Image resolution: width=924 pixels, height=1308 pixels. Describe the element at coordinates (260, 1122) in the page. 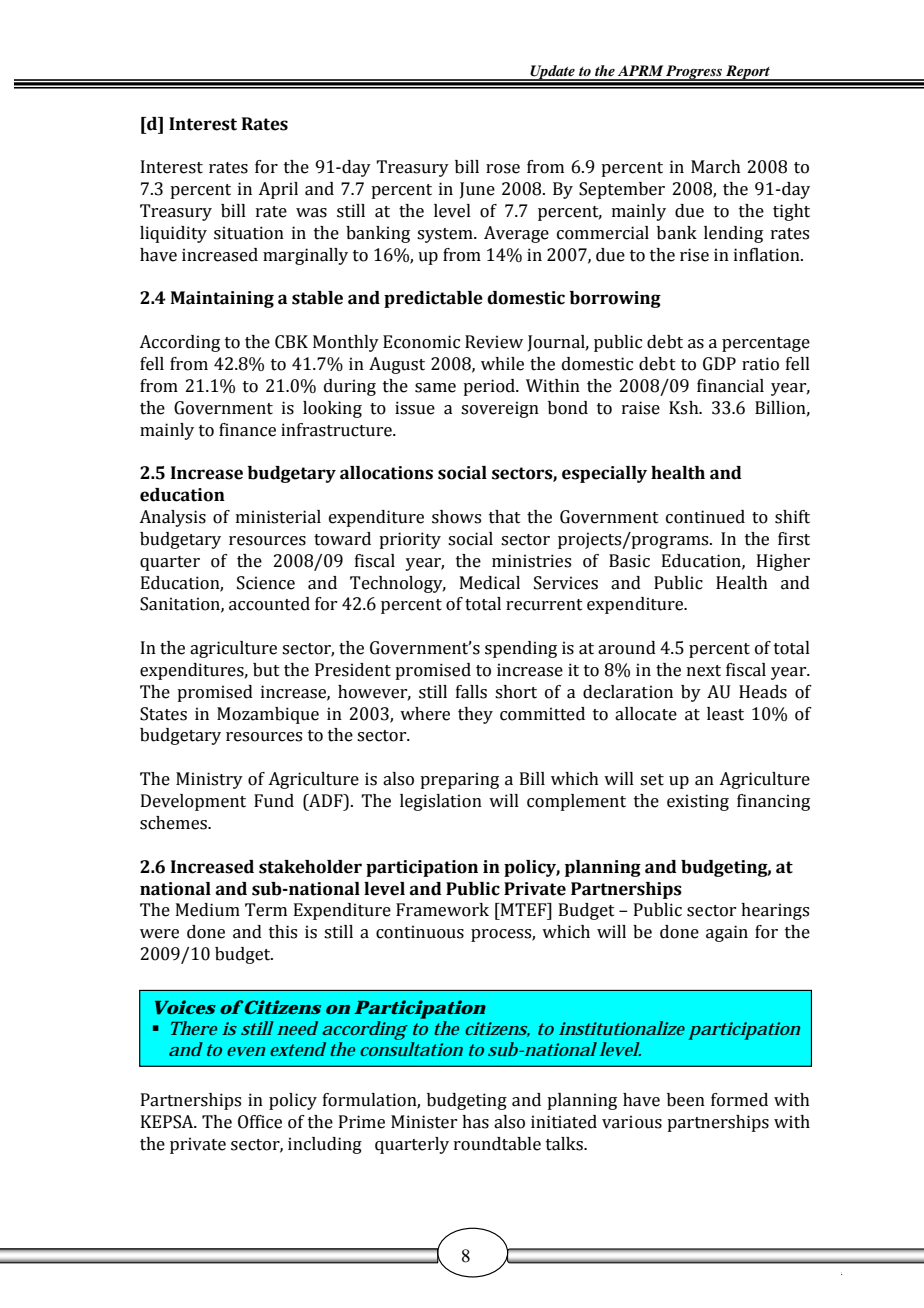

I see `Office` at that location.
